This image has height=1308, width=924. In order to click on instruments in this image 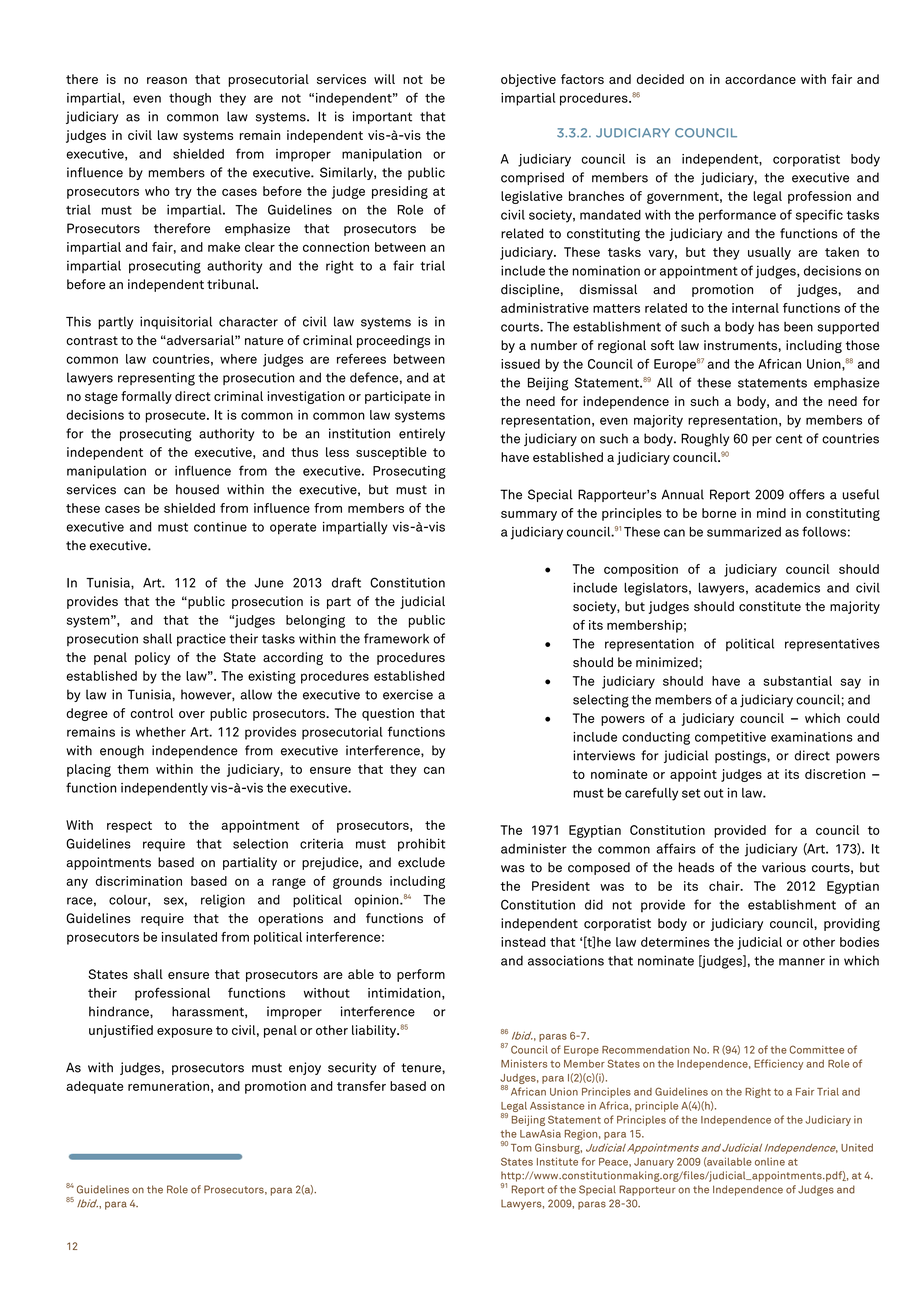, I will do `click(741, 345)`.
